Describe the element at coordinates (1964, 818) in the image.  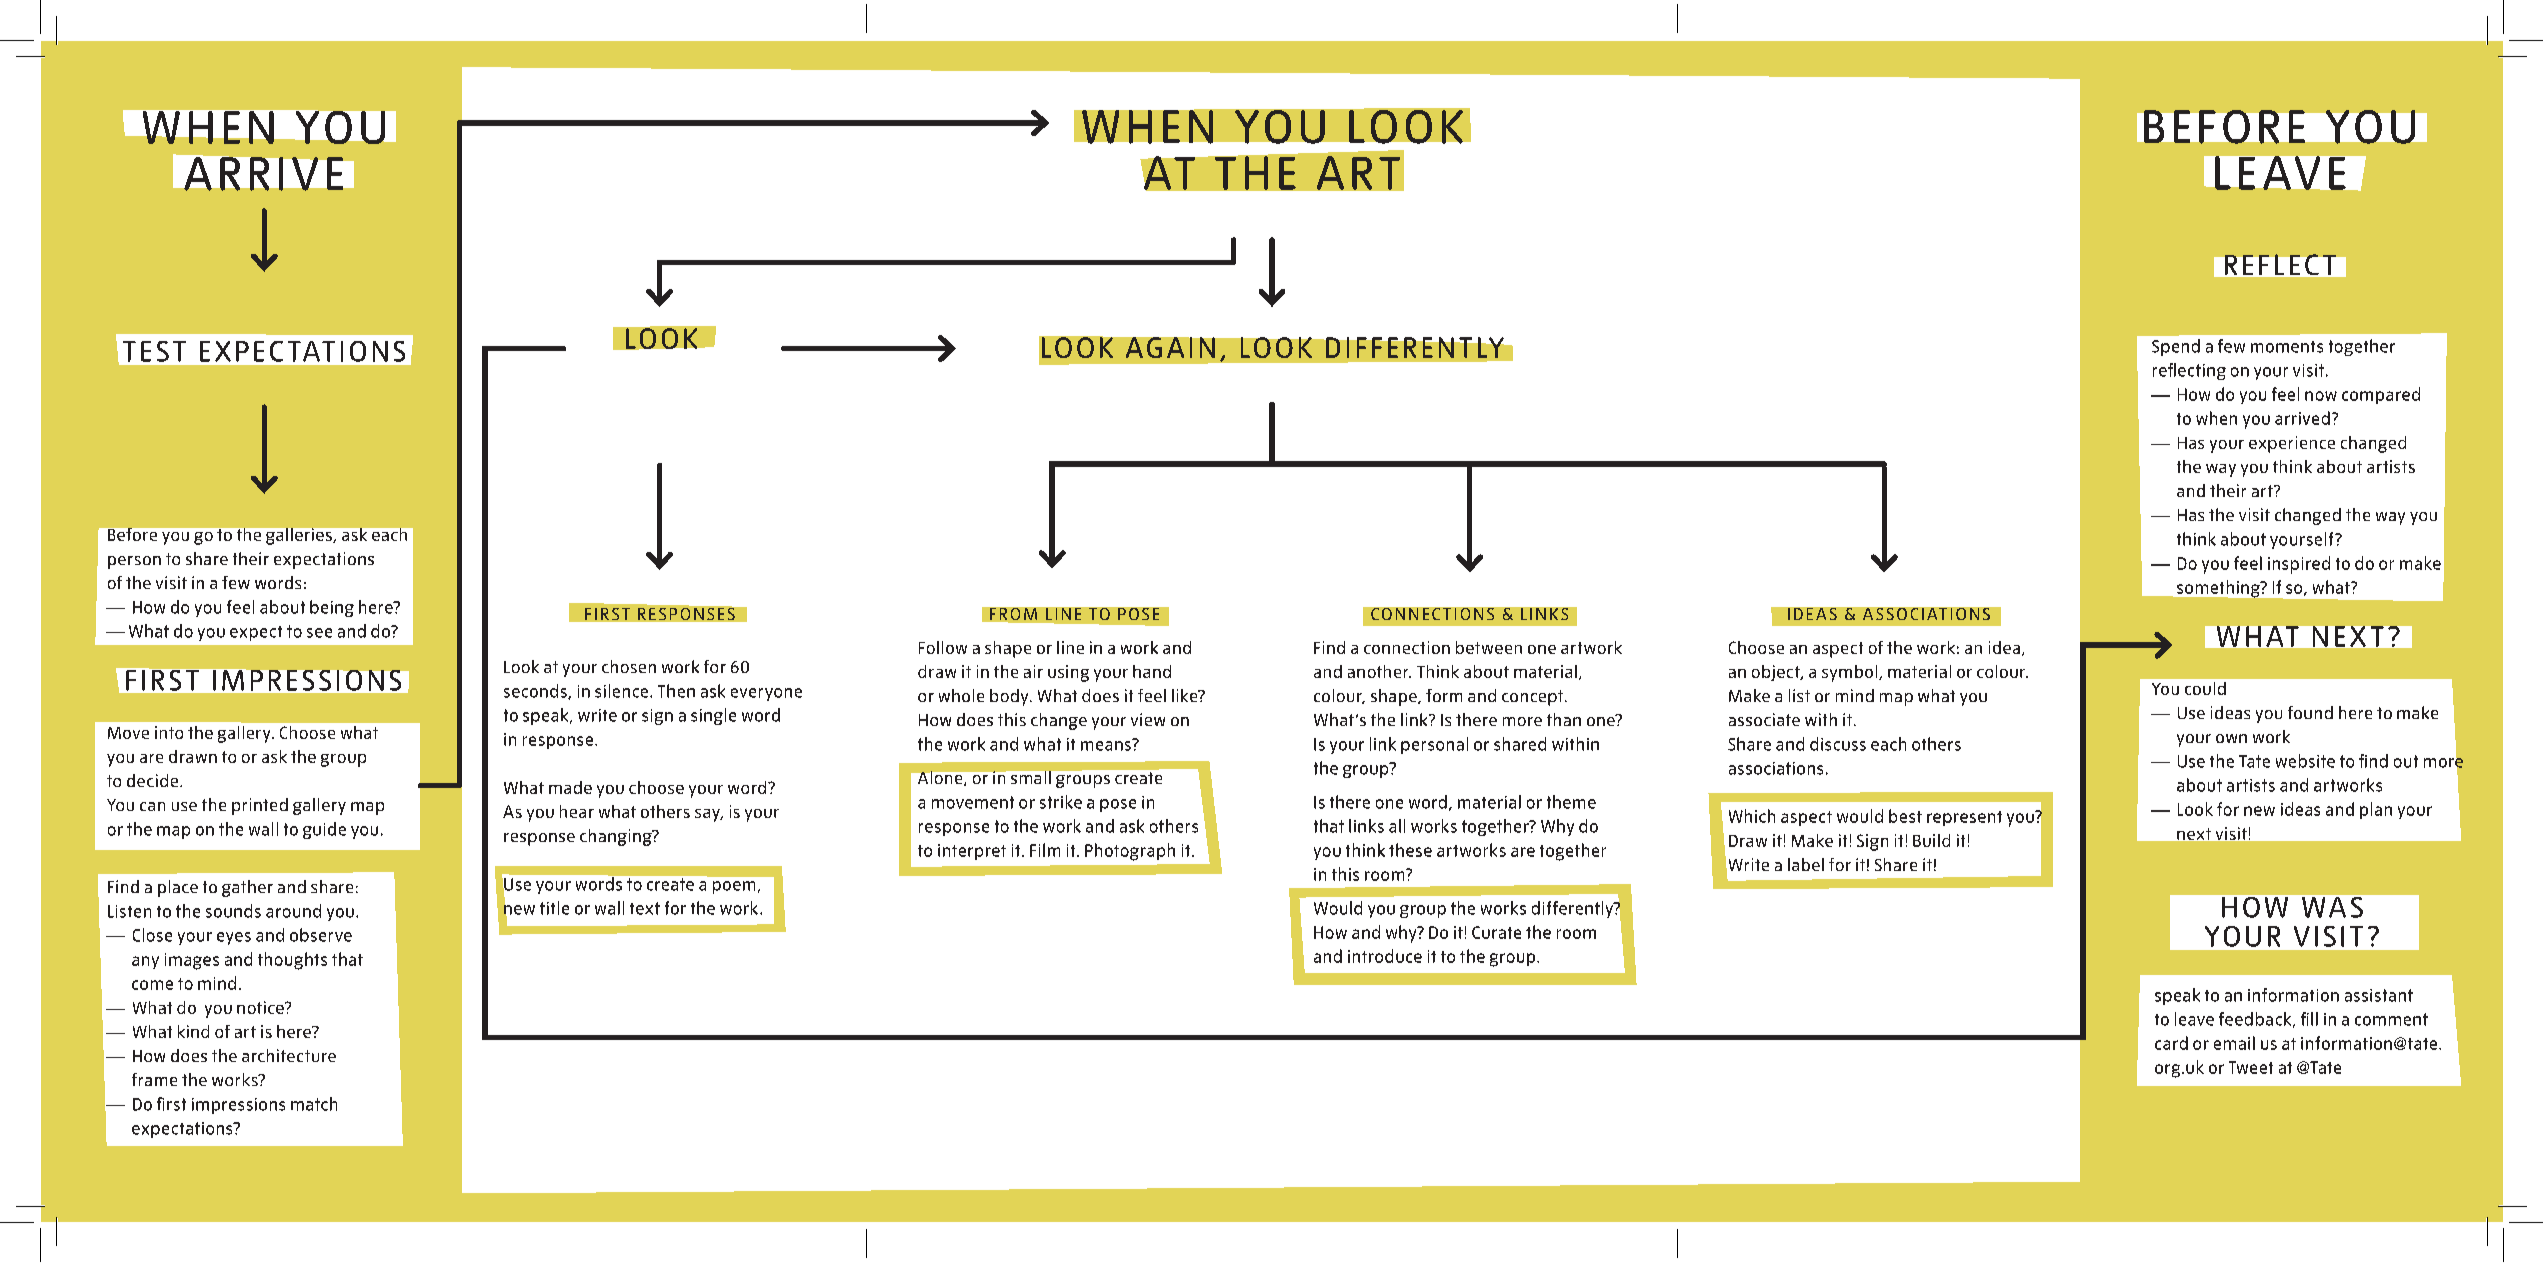
I see `represent` at that location.
